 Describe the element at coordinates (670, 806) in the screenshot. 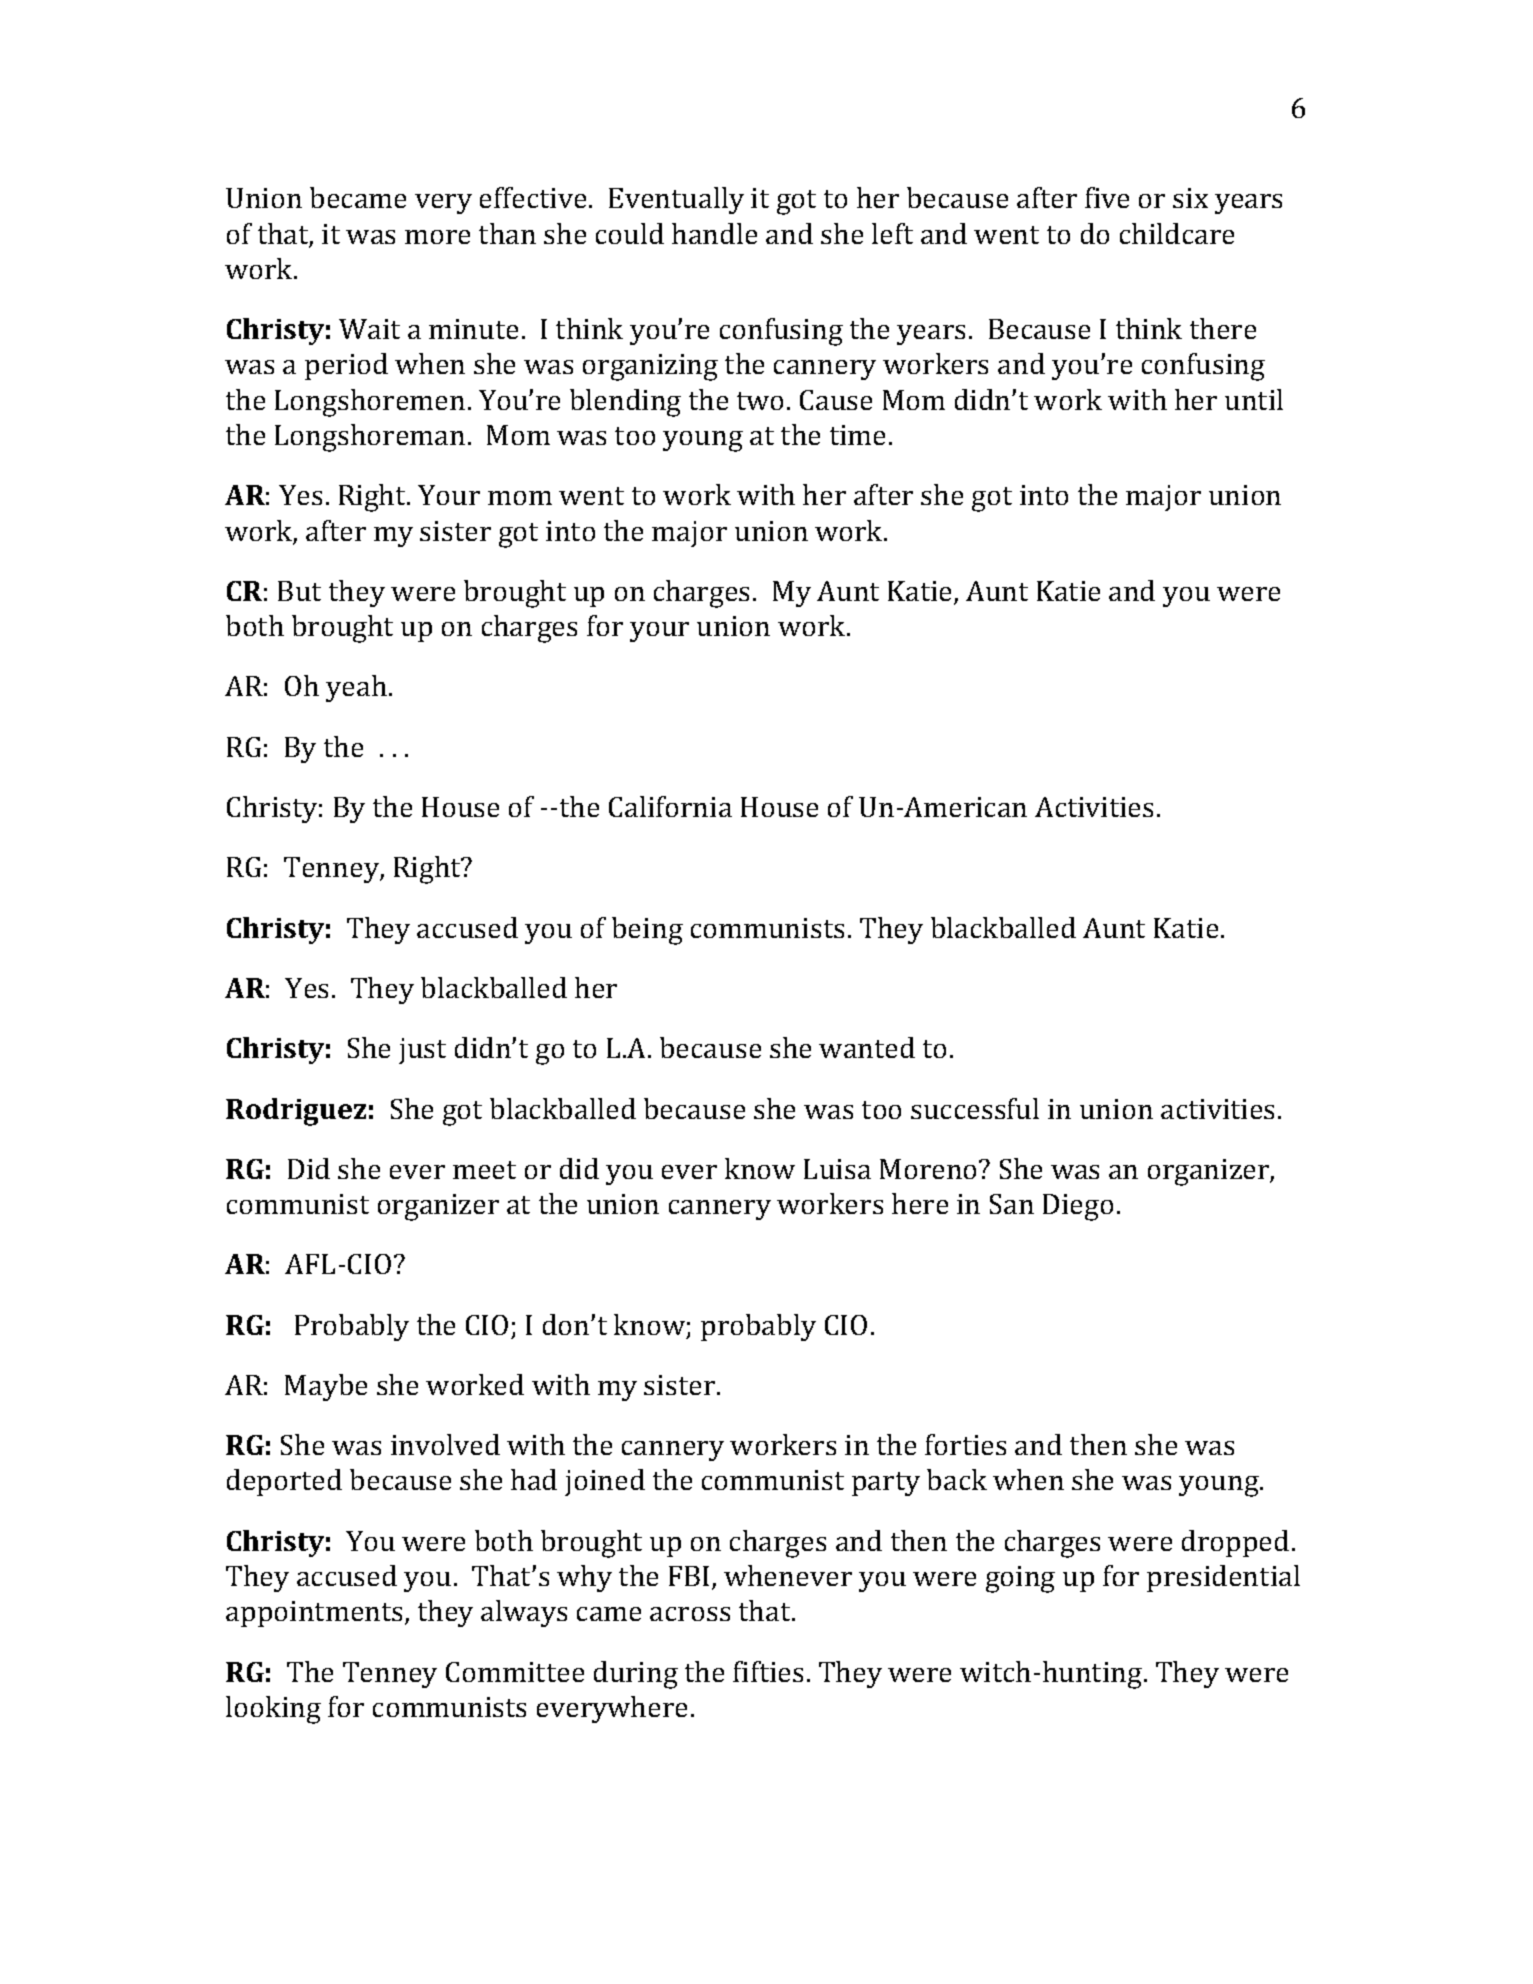

I see `California` at that location.
